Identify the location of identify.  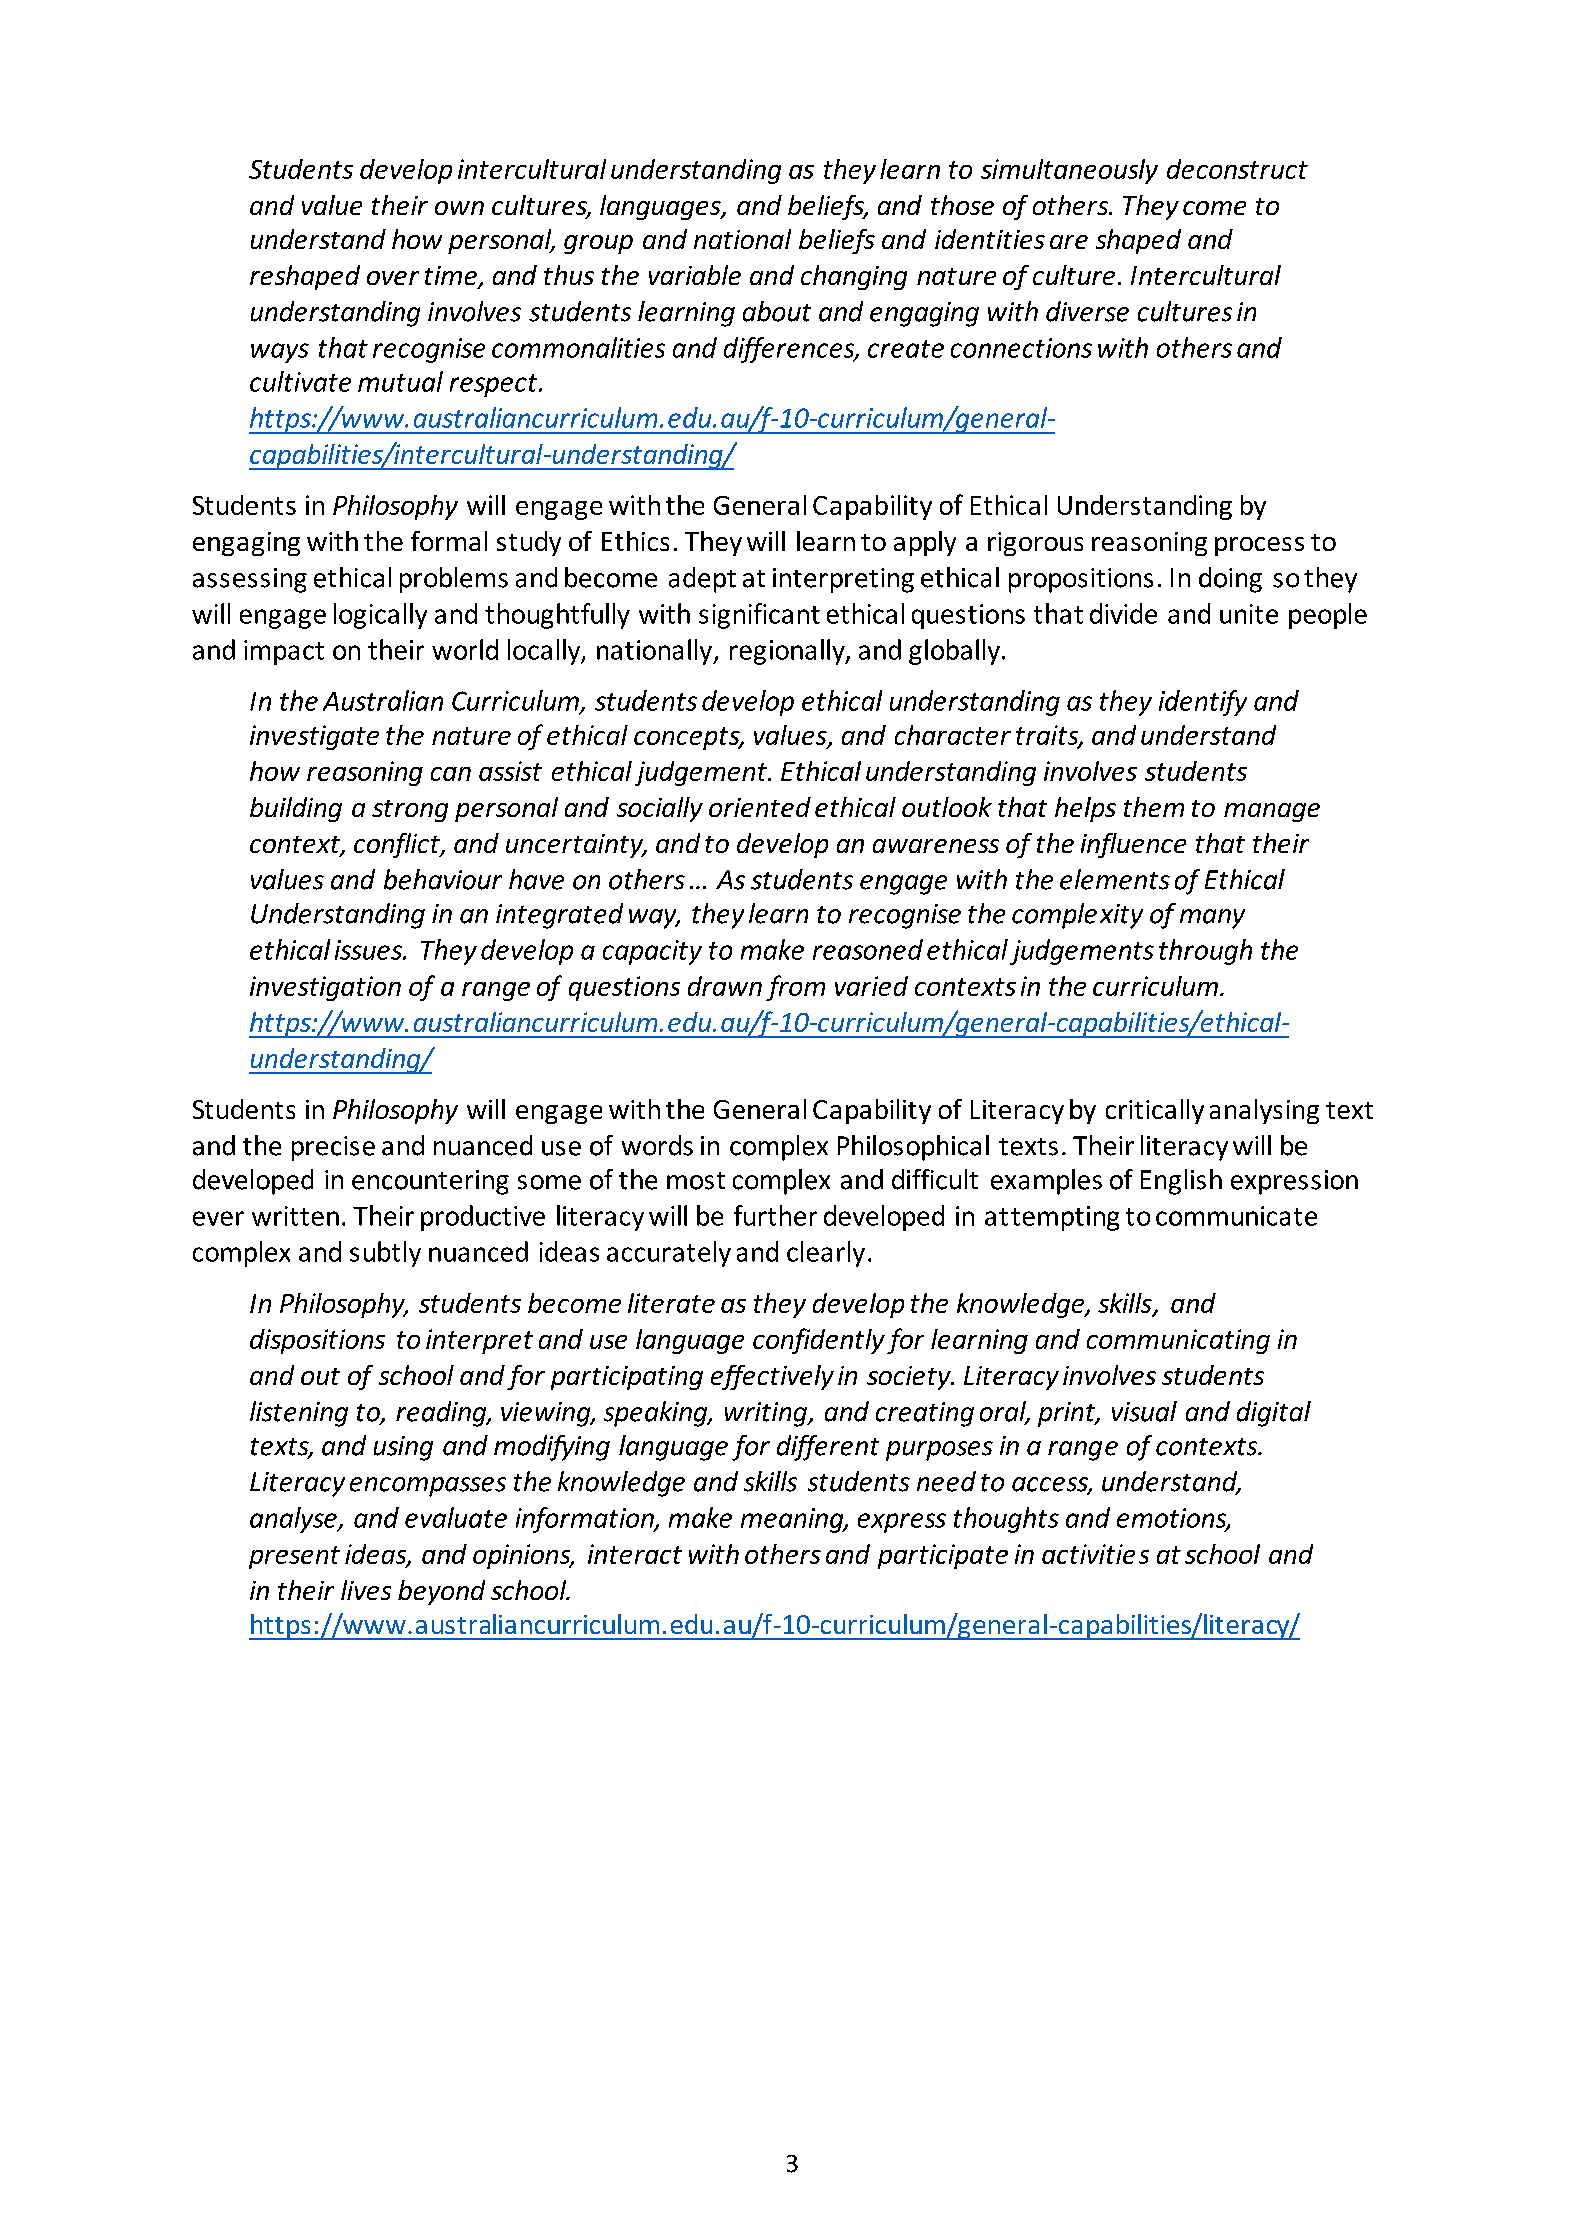
(1203, 703).
